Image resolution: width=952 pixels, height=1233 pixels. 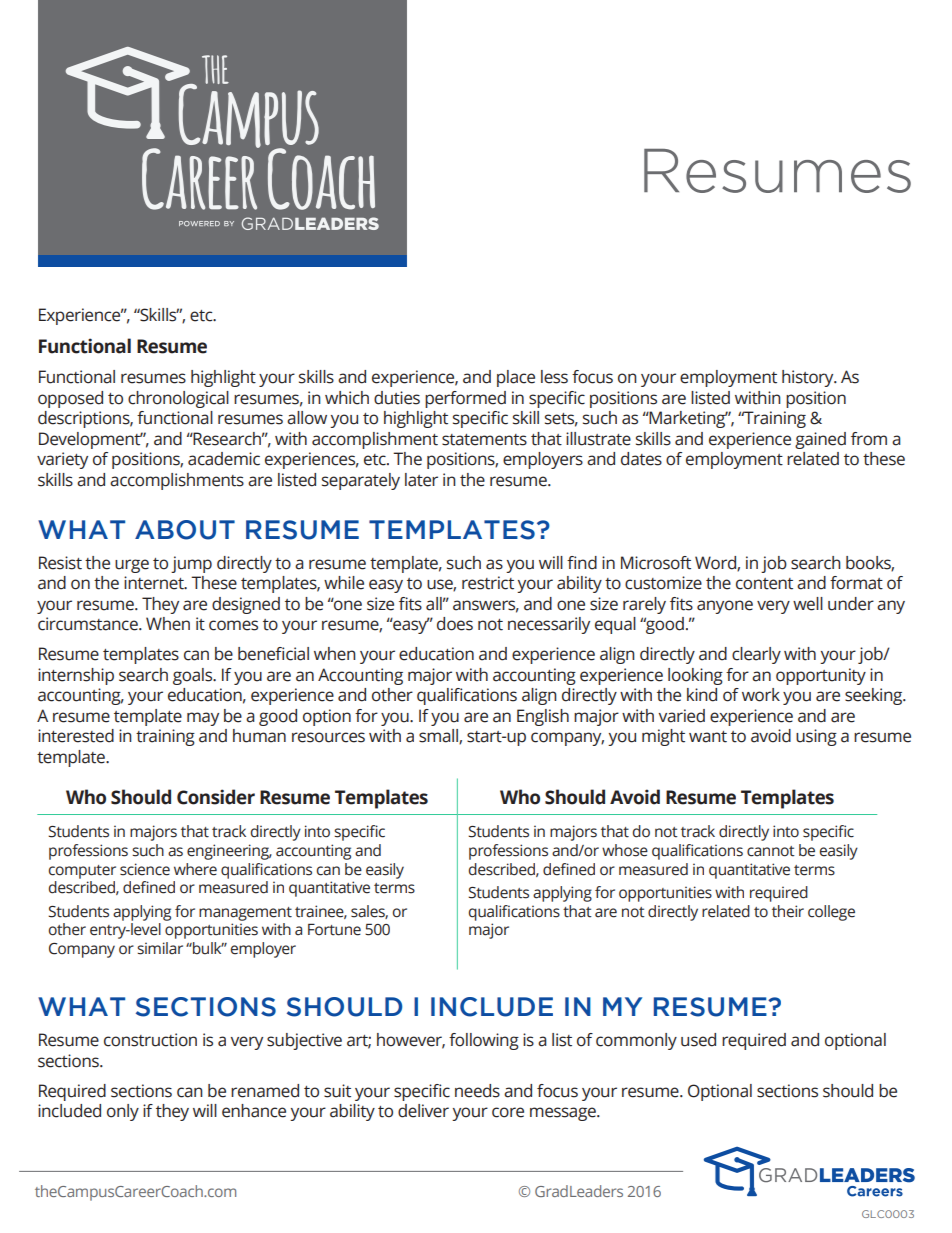 I want to click on circumstance, so click(x=89, y=624).
